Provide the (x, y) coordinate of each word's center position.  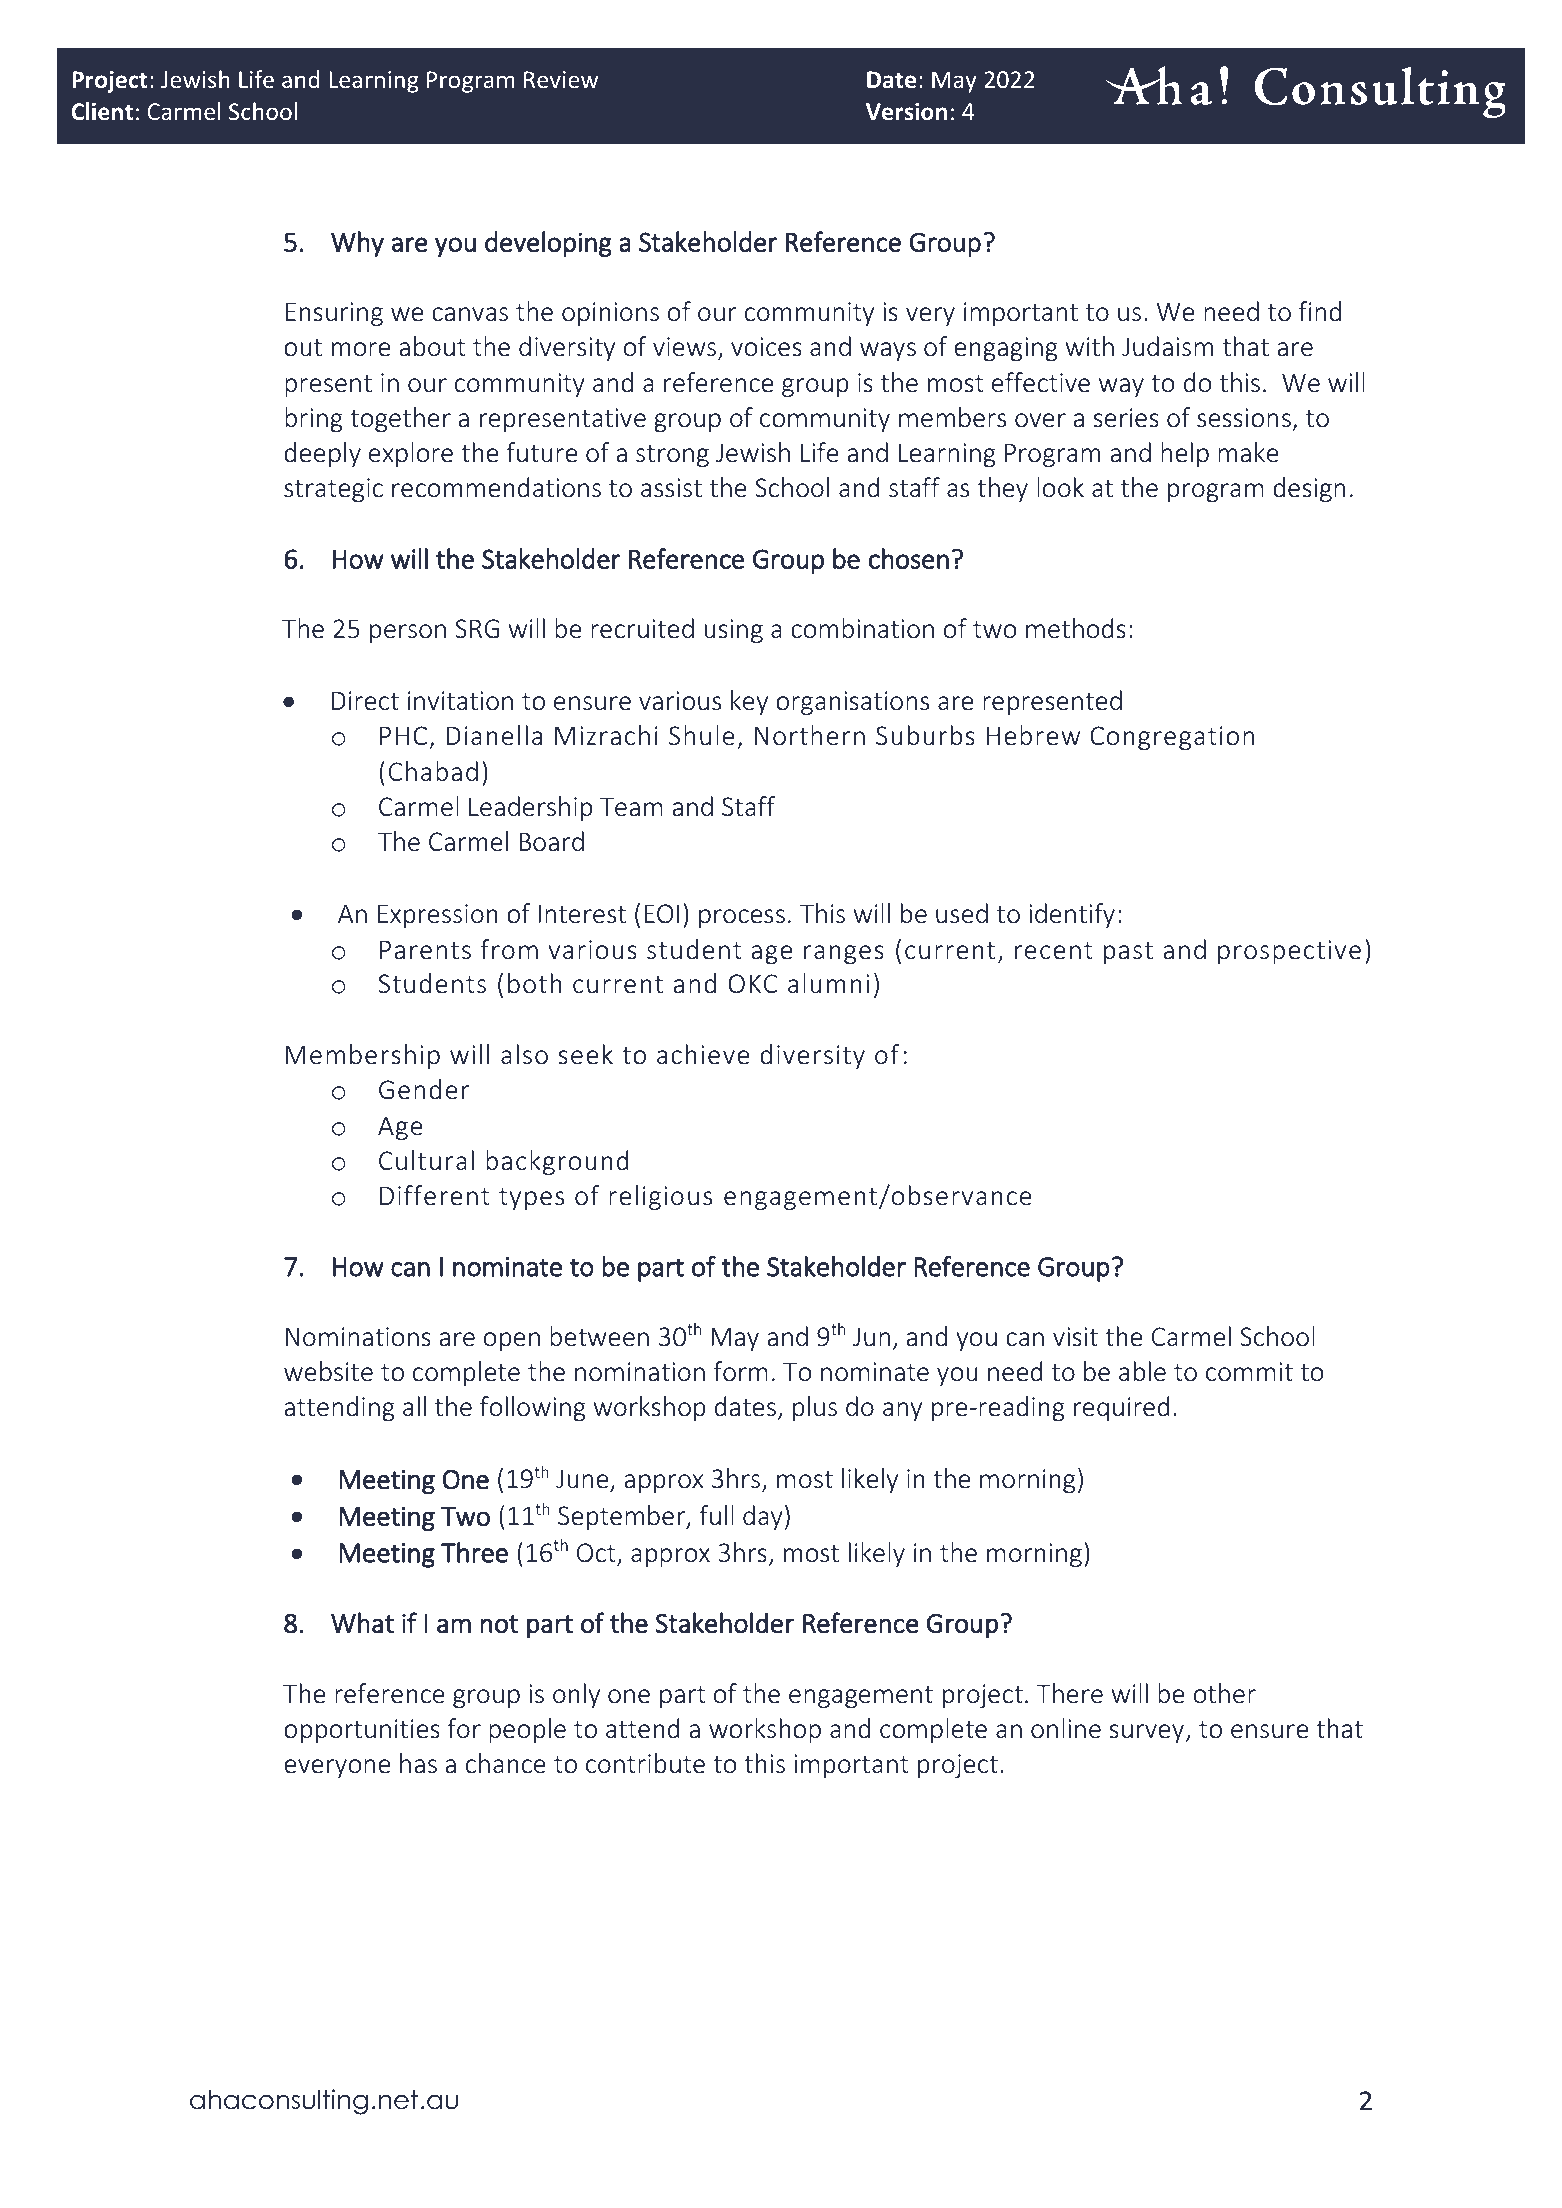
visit (1075, 1337)
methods (1076, 628)
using (734, 631)
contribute (645, 1763)
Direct (365, 701)
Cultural (426, 1160)
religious (660, 1197)
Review (561, 79)
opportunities (362, 1731)
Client (102, 111)
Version (906, 111)
